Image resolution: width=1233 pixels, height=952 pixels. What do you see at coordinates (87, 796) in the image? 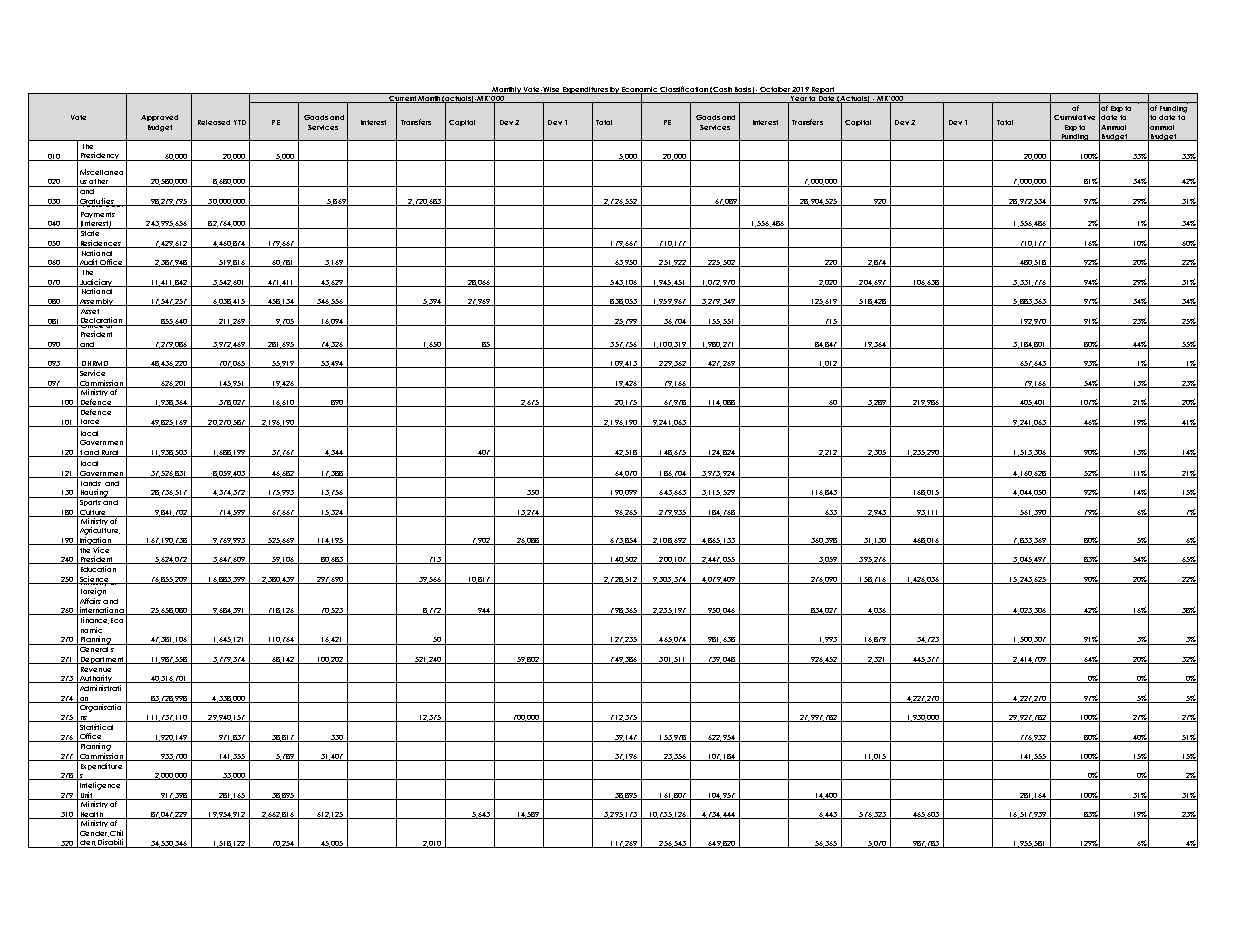
I see `Unit` at bounding box center [87, 796].
